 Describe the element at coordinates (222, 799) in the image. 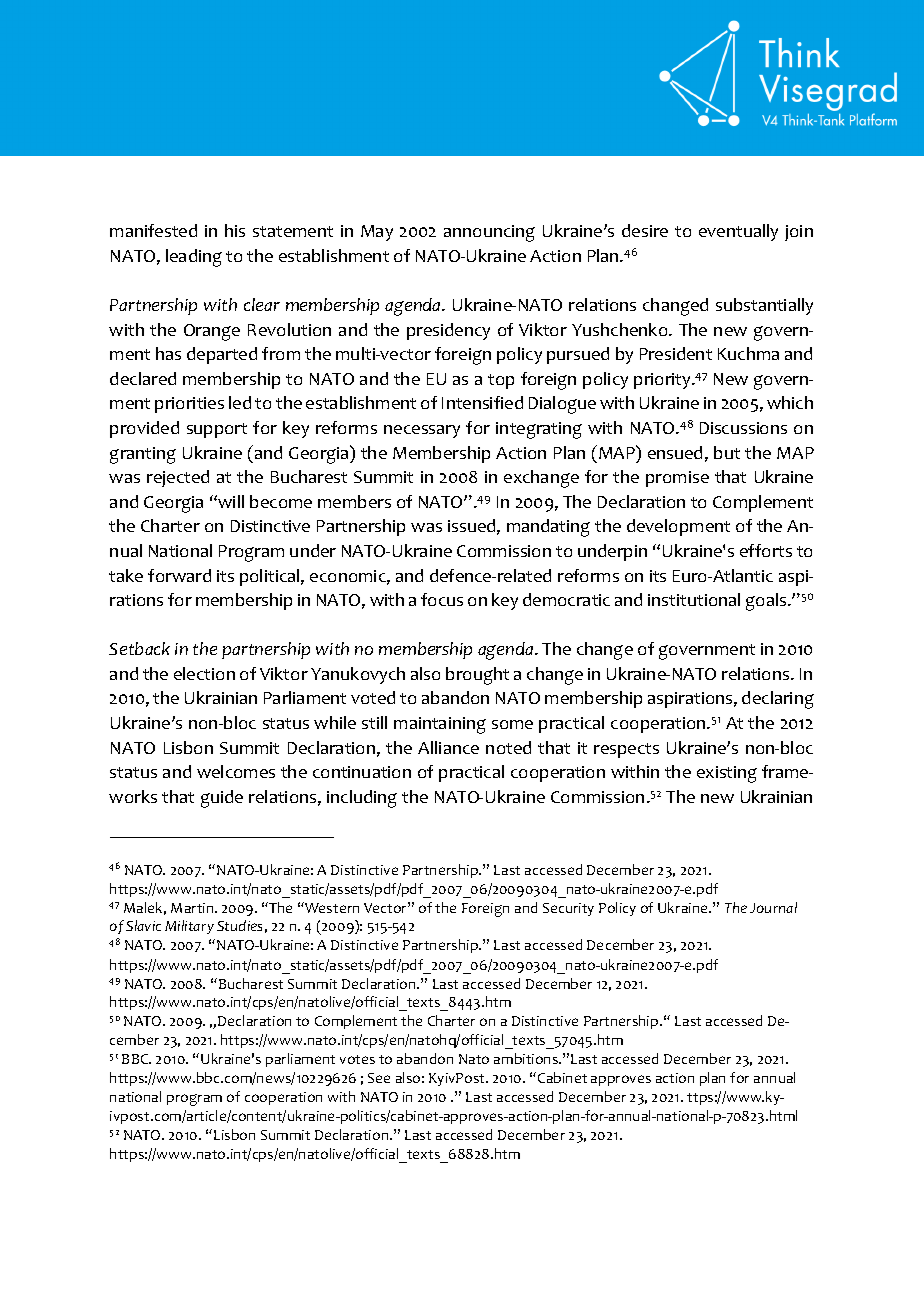

I see `guide` at that location.
